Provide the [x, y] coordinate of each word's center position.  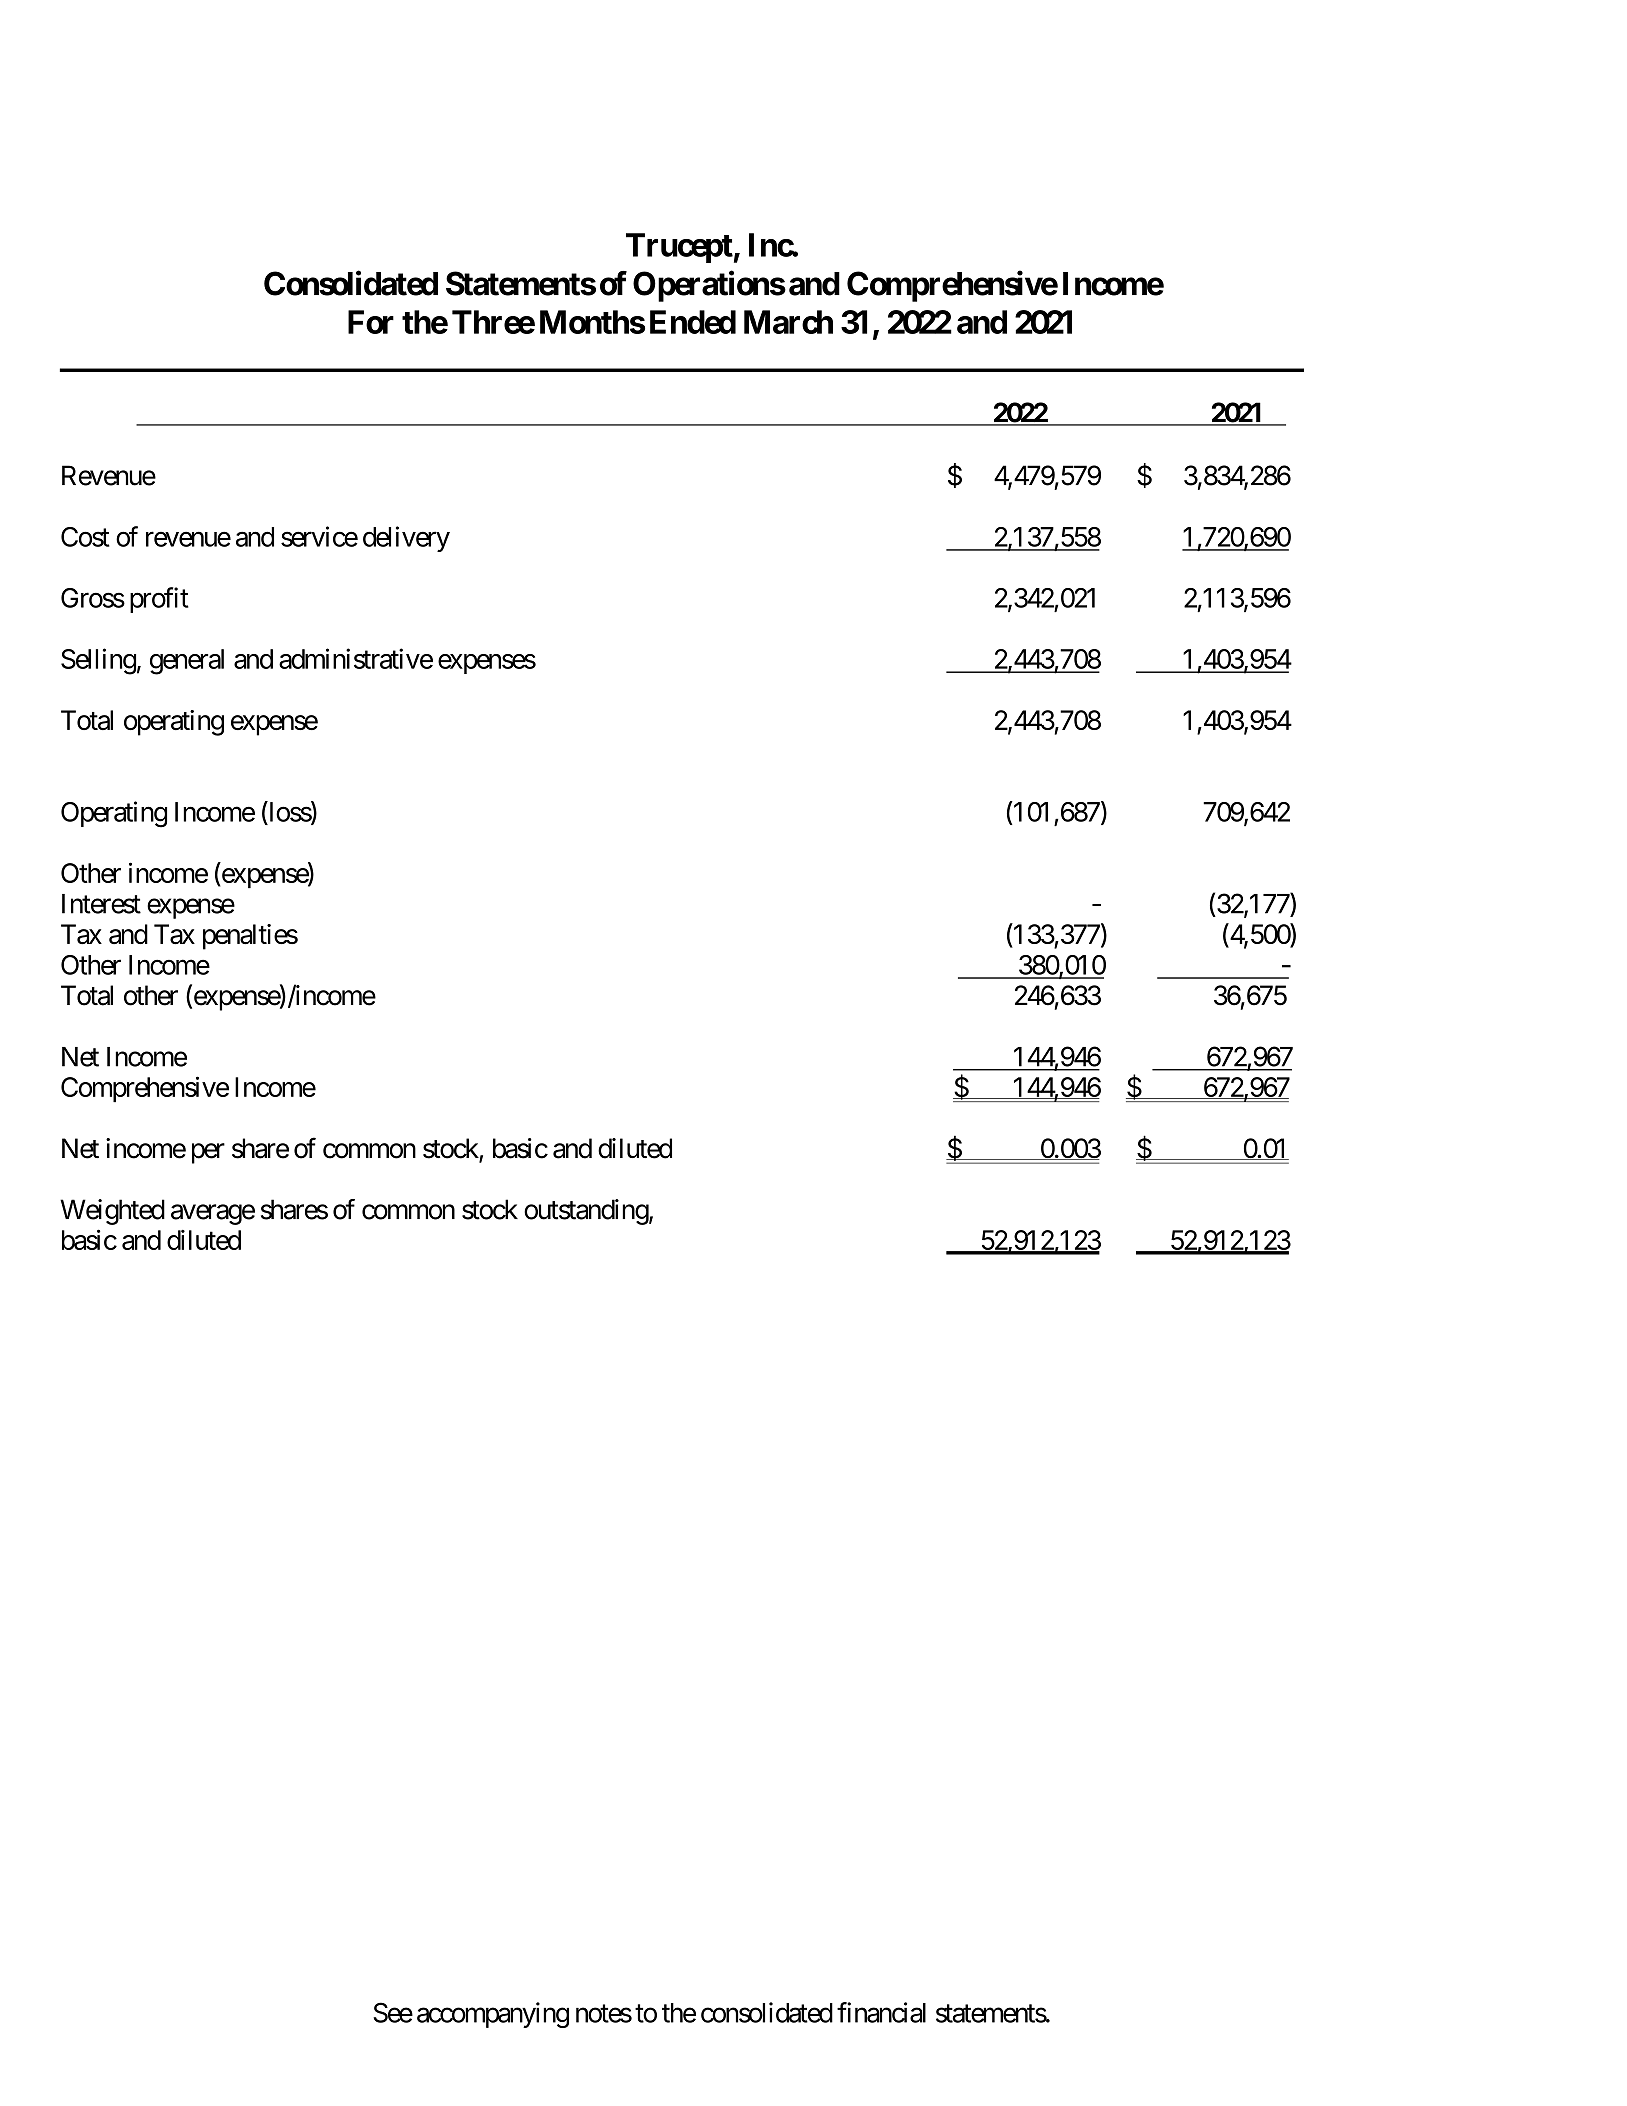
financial [881, 2012]
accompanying [493, 2015]
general [187, 662]
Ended [693, 322]
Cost [85, 537]
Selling [98, 661]
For [371, 322]
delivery [406, 539]
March [788, 322]
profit [159, 600]
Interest [101, 904]
